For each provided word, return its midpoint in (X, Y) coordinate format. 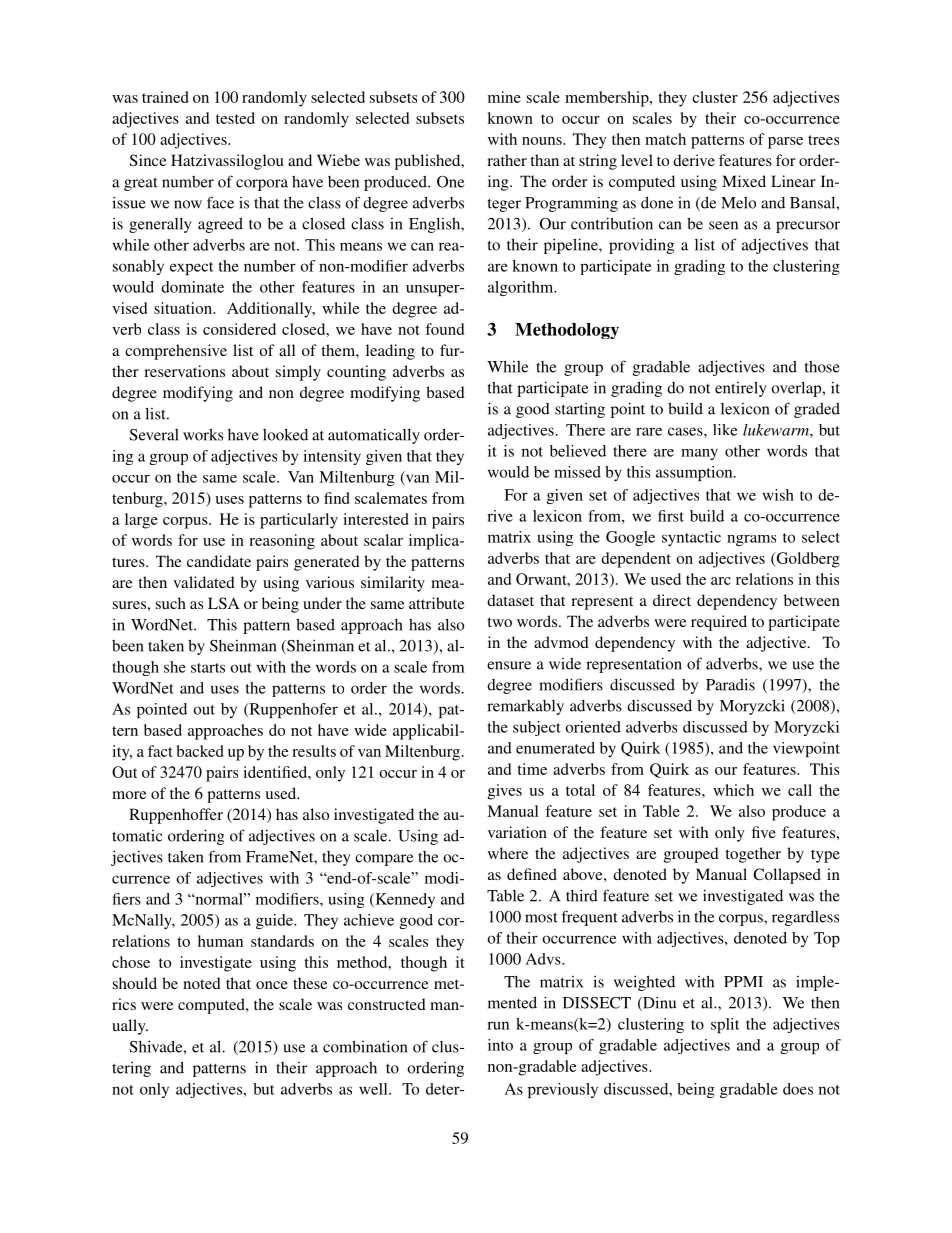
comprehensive (176, 352)
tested (235, 118)
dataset (510, 600)
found (444, 329)
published (429, 162)
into (500, 1045)
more (129, 795)
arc (721, 581)
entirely (741, 389)
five (764, 832)
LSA (224, 603)
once (272, 985)
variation (517, 832)
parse (785, 143)
